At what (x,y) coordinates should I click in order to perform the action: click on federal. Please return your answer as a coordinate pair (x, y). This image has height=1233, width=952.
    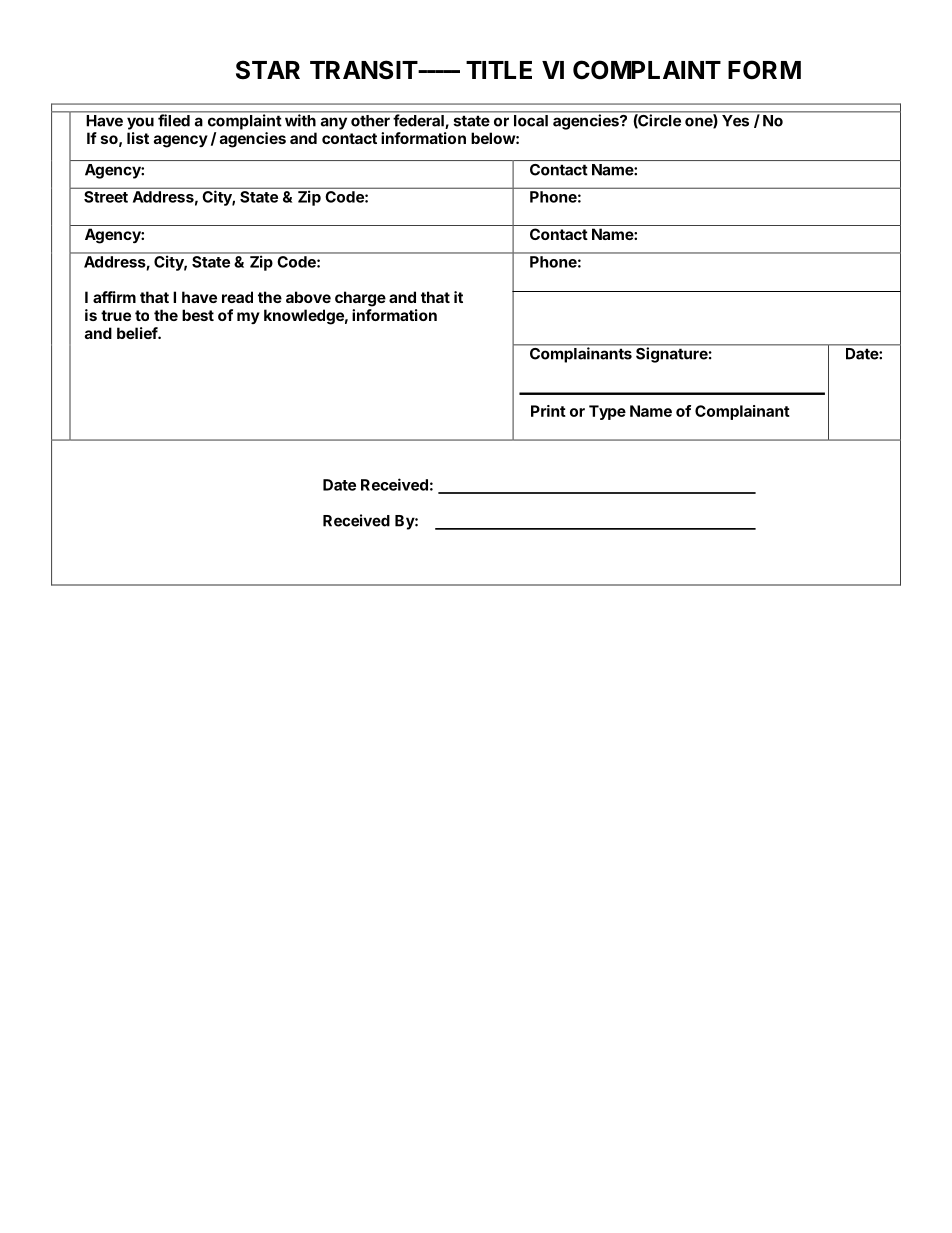
    Looking at the image, I should click on (418, 120).
